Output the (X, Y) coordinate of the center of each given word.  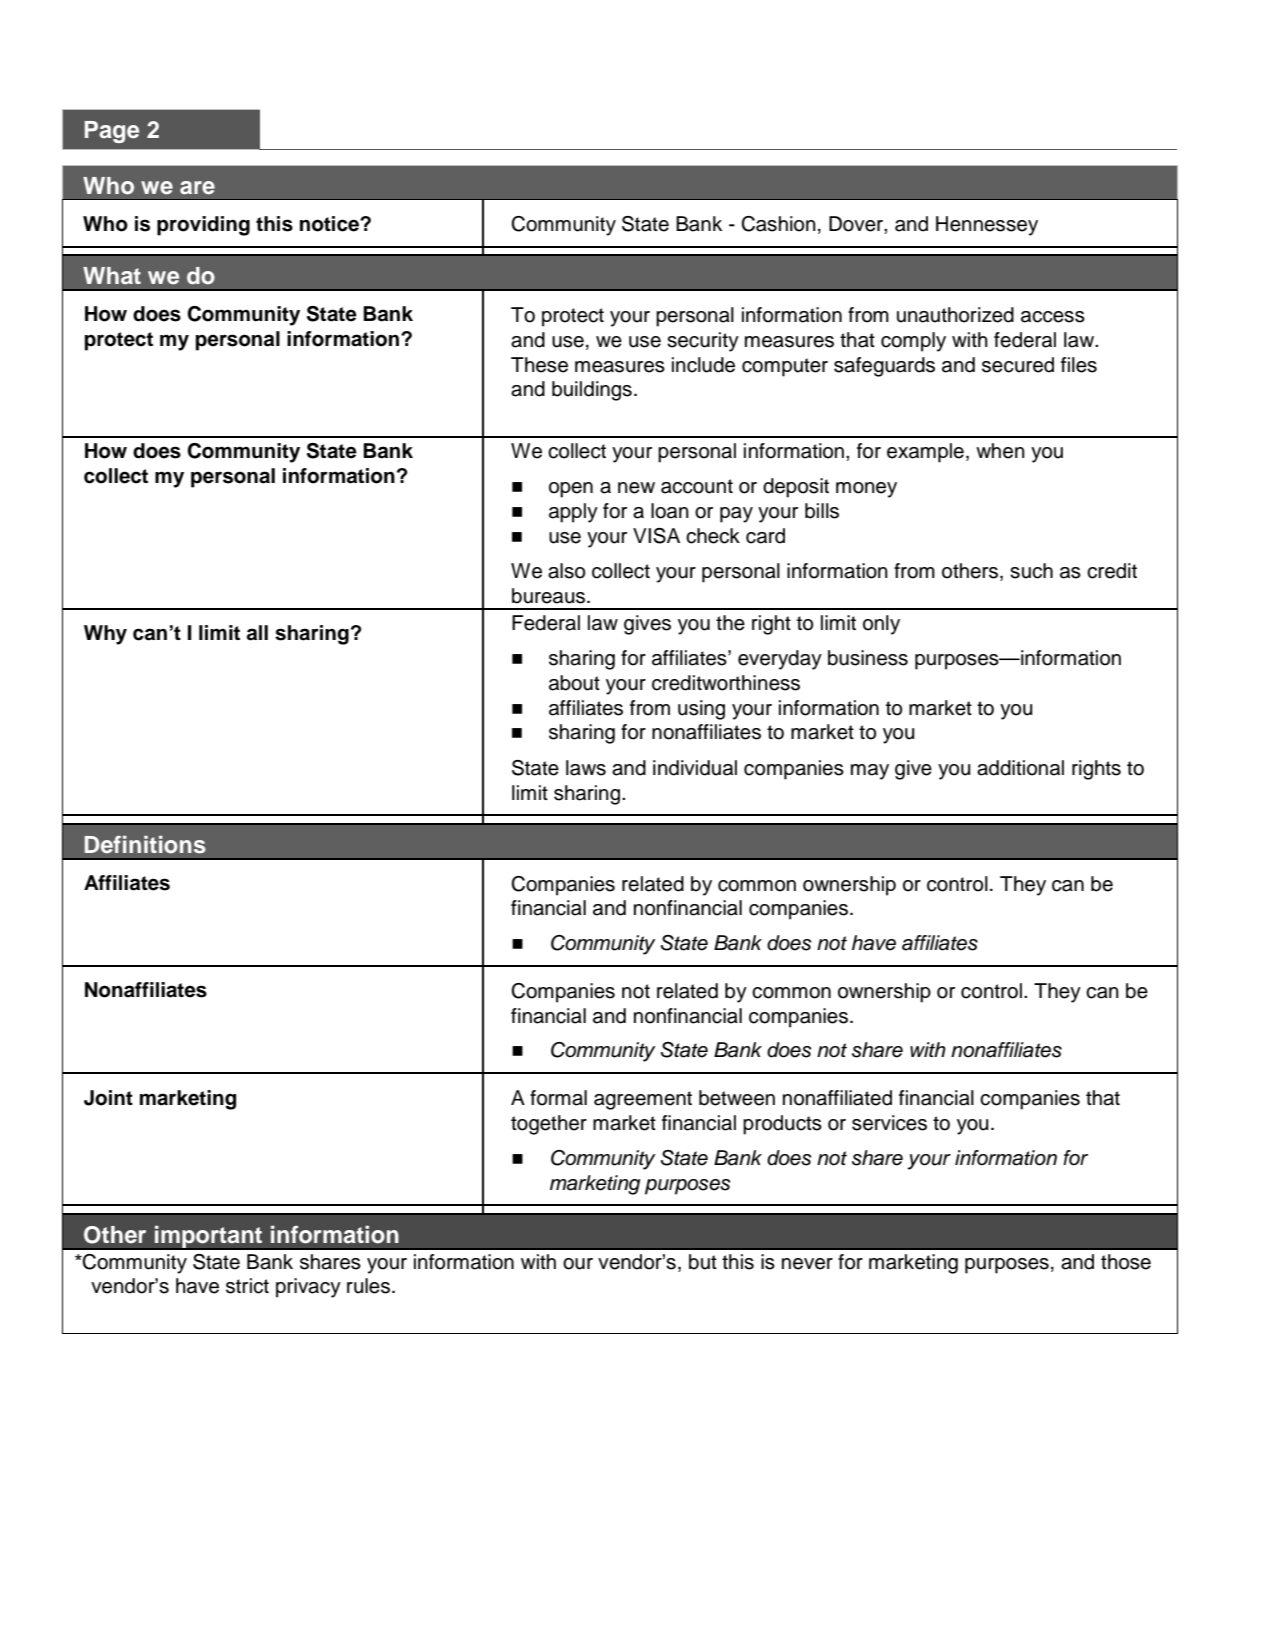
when (1000, 451)
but (703, 1262)
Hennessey (987, 226)
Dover (857, 224)
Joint (108, 1098)
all (257, 633)
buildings (592, 391)
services (889, 1123)
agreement (643, 1100)
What (112, 276)
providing (203, 226)
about (574, 683)
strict (247, 1286)
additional (1020, 768)
